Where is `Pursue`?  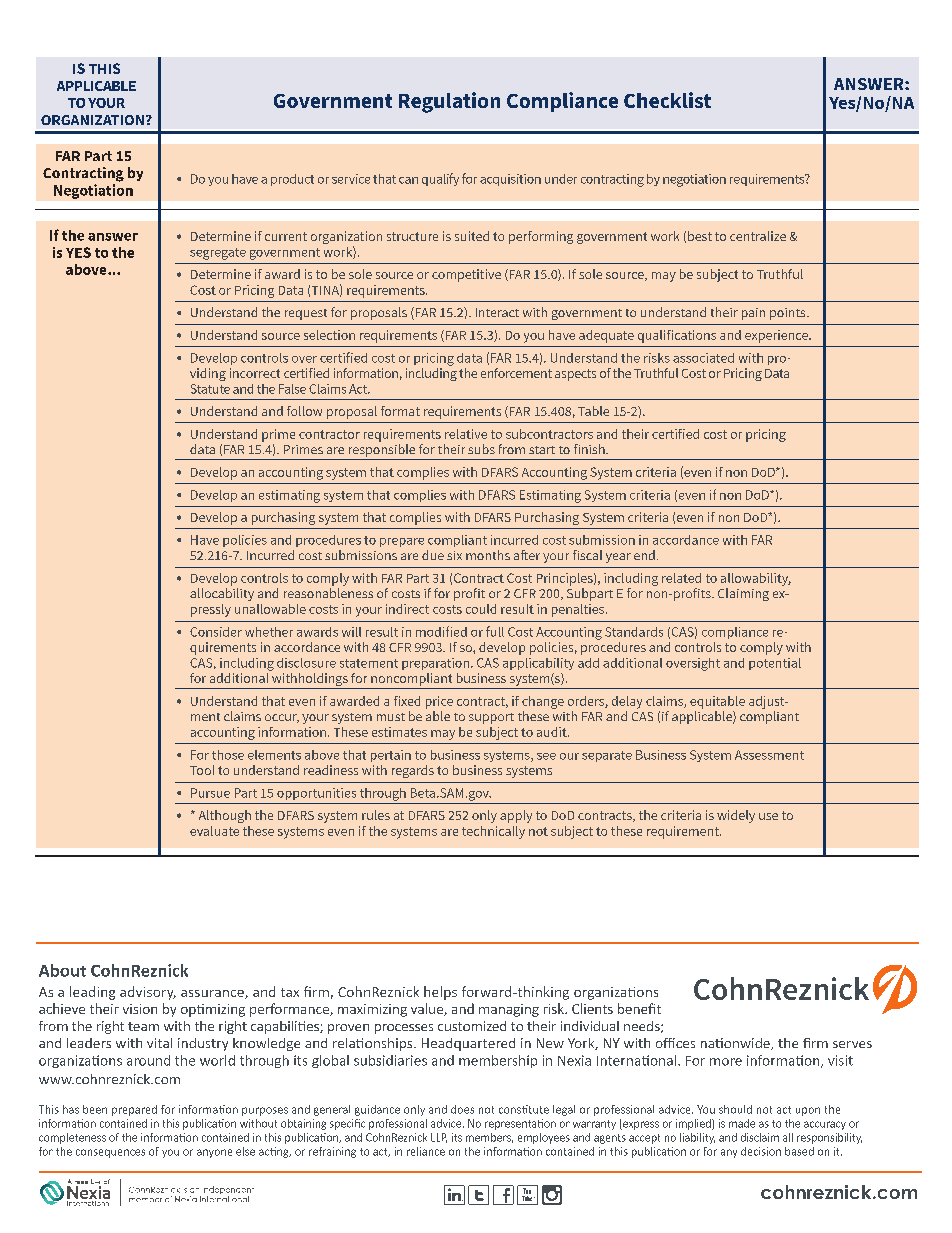
Pursue is located at coordinates (210, 793).
